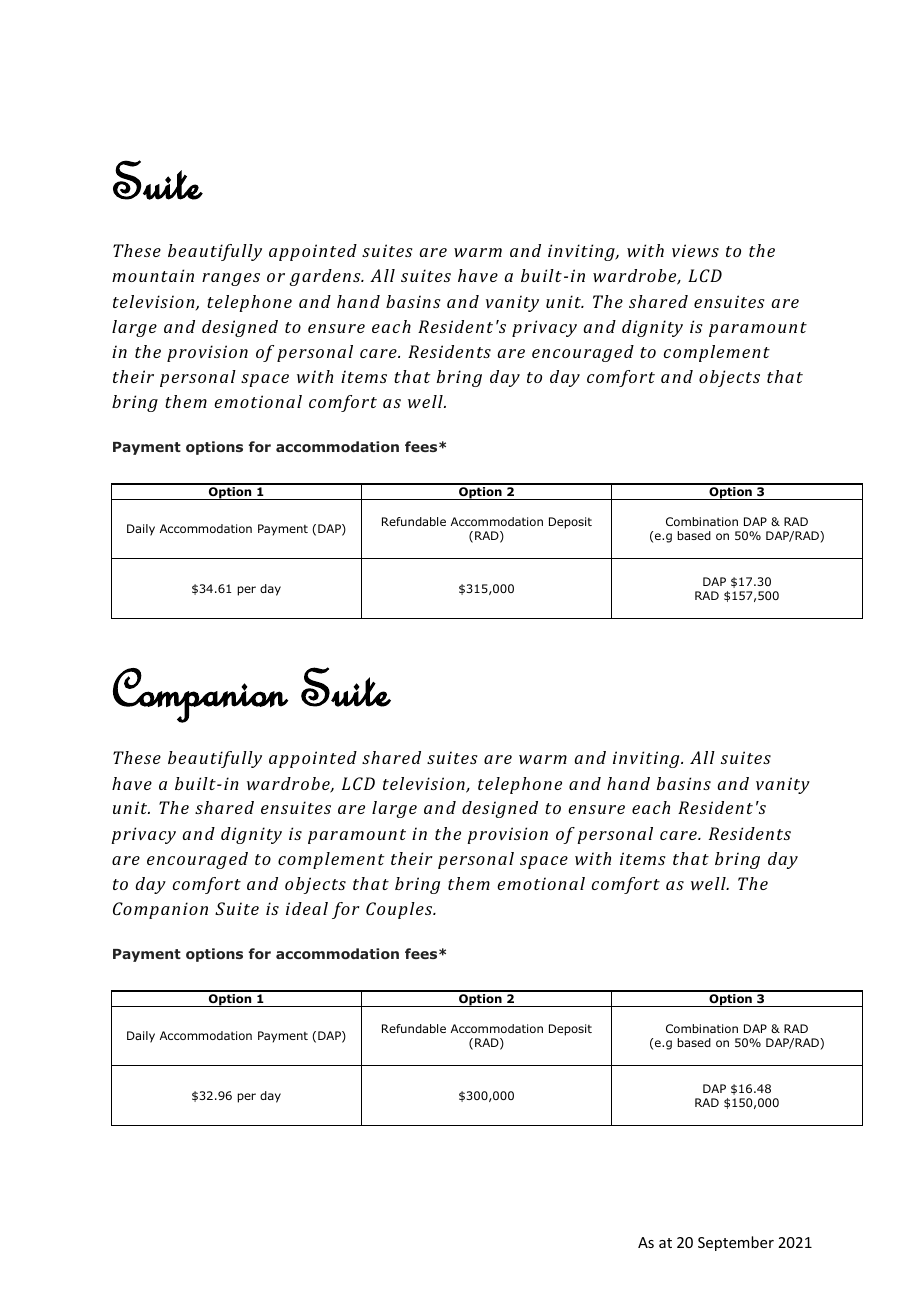  What do you see at coordinates (736, 1243) in the screenshot?
I see `September` at bounding box center [736, 1243].
